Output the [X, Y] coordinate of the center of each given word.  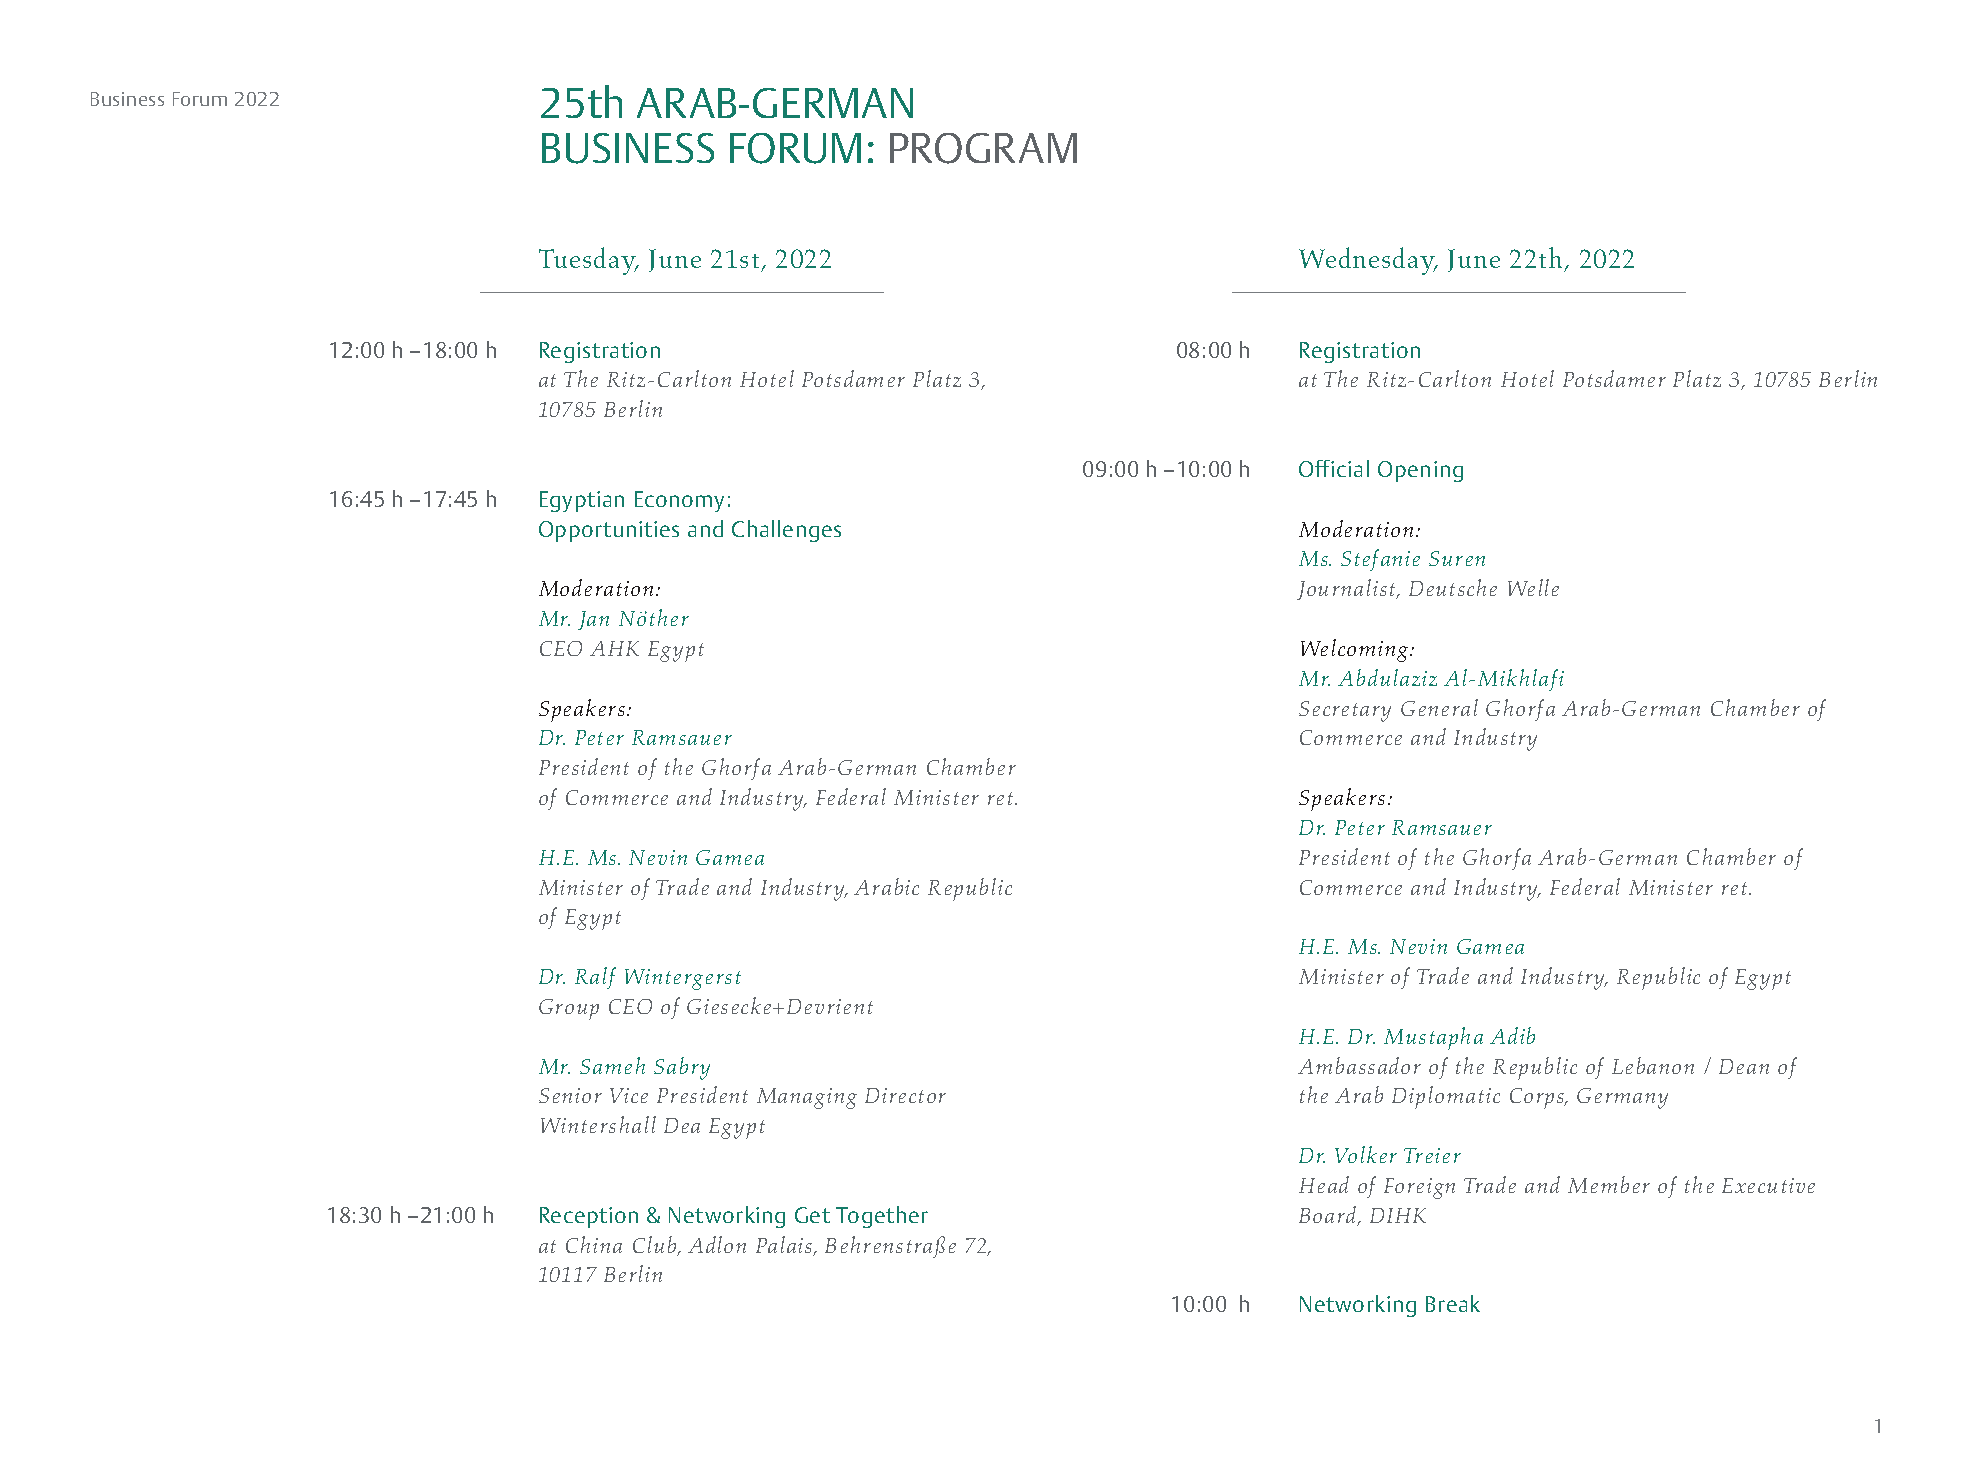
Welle [1533, 587]
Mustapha [1433, 1038]
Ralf [595, 978]
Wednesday [1368, 261]
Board [1329, 1216]
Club [656, 1246]
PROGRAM [983, 148]
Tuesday [588, 261]
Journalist [1347, 589]
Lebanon [1653, 1065]
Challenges [786, 531]
